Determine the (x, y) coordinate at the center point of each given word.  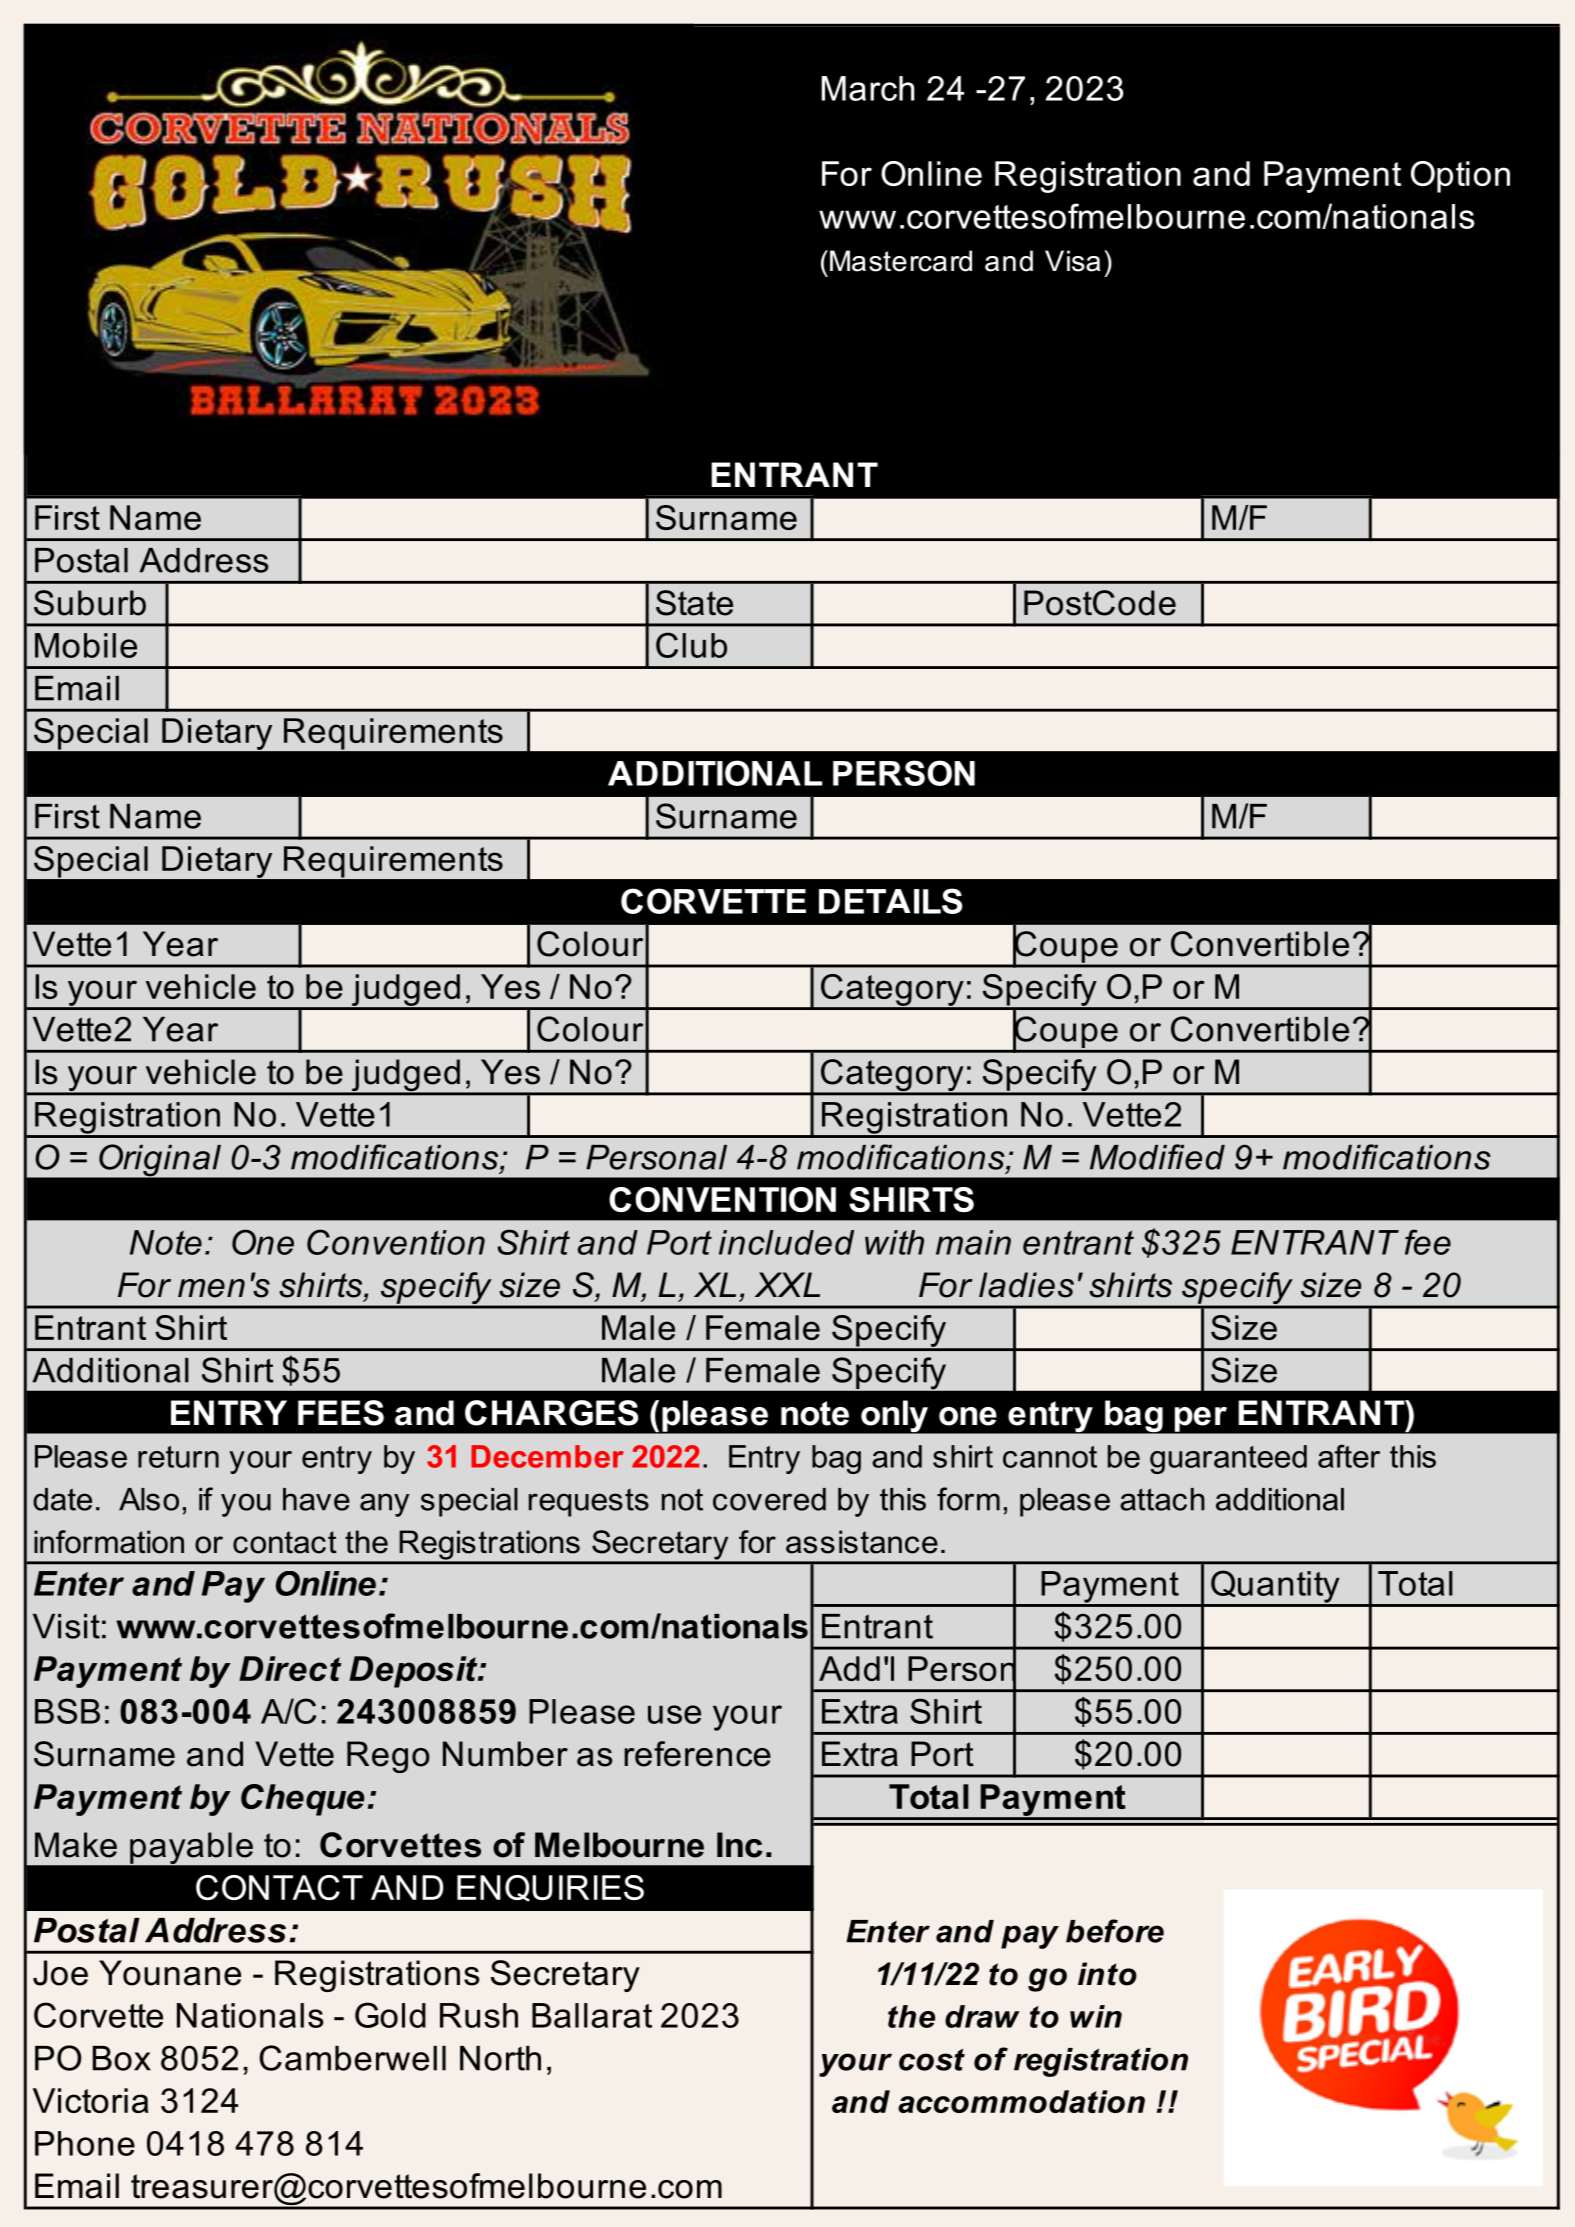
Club (691, 645)
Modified (1157, 1157)
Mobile (86, 645)
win (1096, 2016)
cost (932, 2060)
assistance (862, 1542)
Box (121, 2058)
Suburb (90, 603)
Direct (290, 1668)
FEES (341, 1413)
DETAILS (890, 901)
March (868, 88)
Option (1460, 177)
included (786, 1242)
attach (1162, 1499)
